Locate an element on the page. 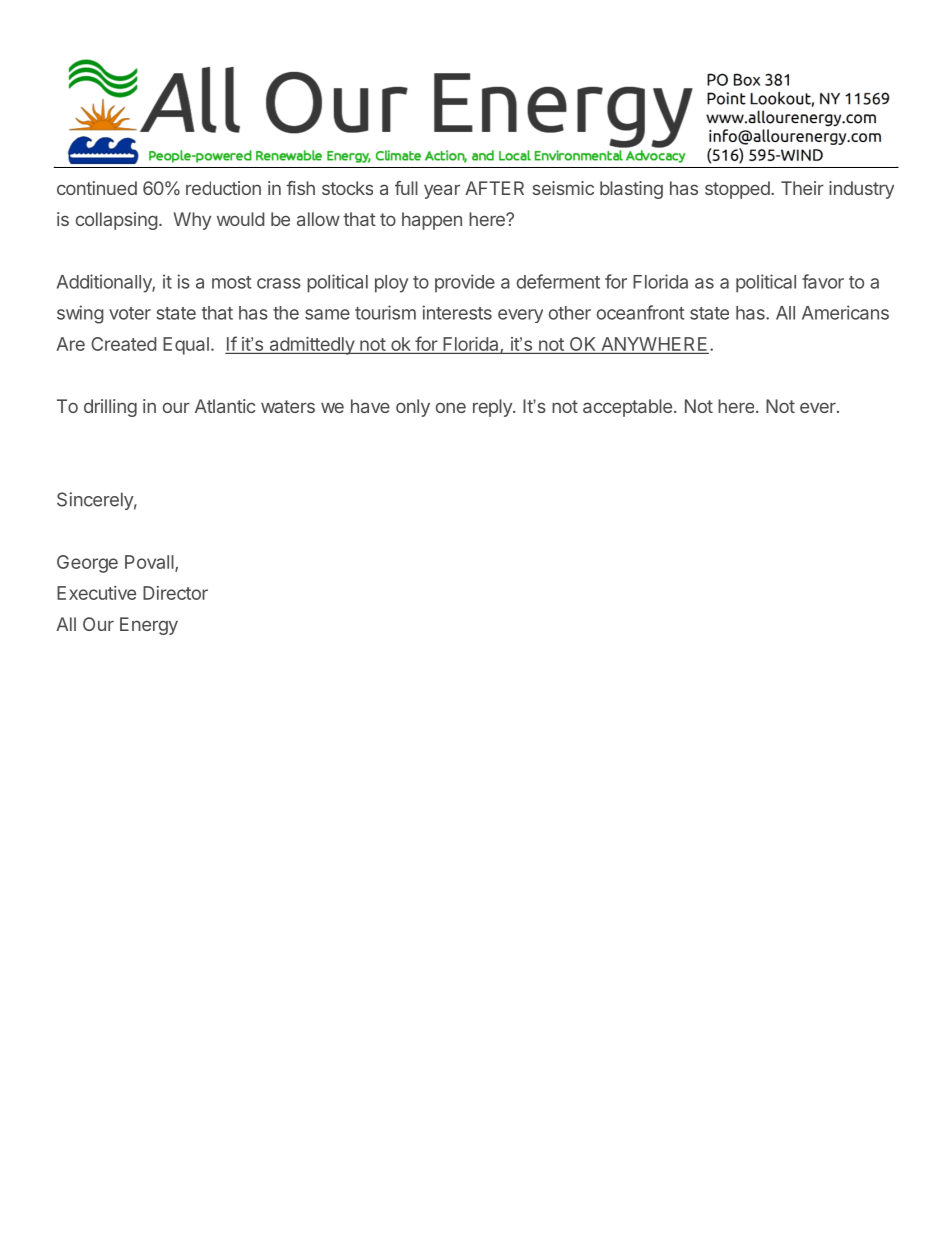 The image size is (952, 1233). acceptable is located at coordinates (627, 408).
